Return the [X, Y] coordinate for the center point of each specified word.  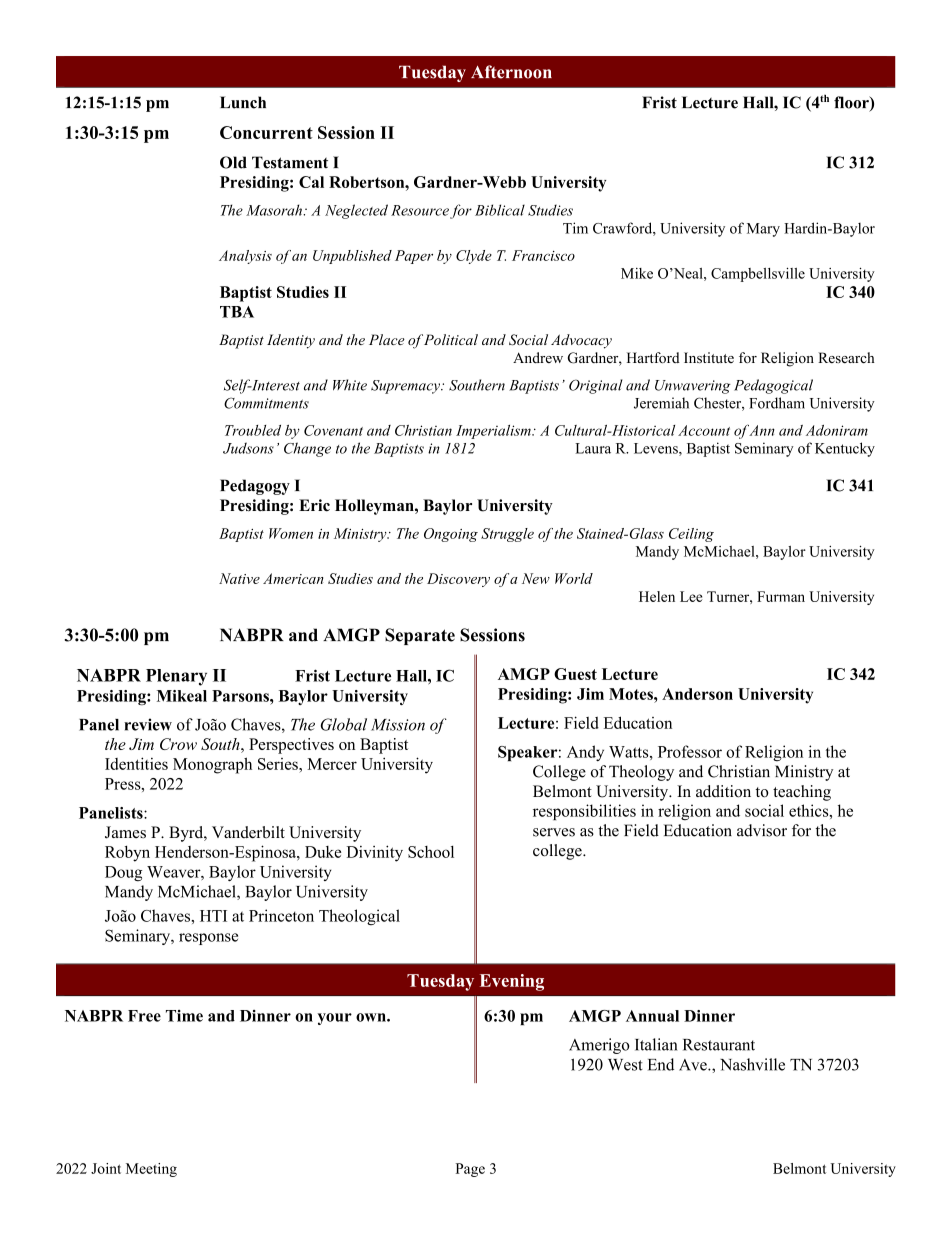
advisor [762, 830]
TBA [237, 312]
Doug [123, 873]
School [431, 852]
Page [470, 1170]
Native [239, 578]
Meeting [151, 1170]
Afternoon [511, 72]
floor [852, 103]
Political [451, 339]
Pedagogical [773, 386]
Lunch [243, 102]
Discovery [458, 580]
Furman [781, 596]
